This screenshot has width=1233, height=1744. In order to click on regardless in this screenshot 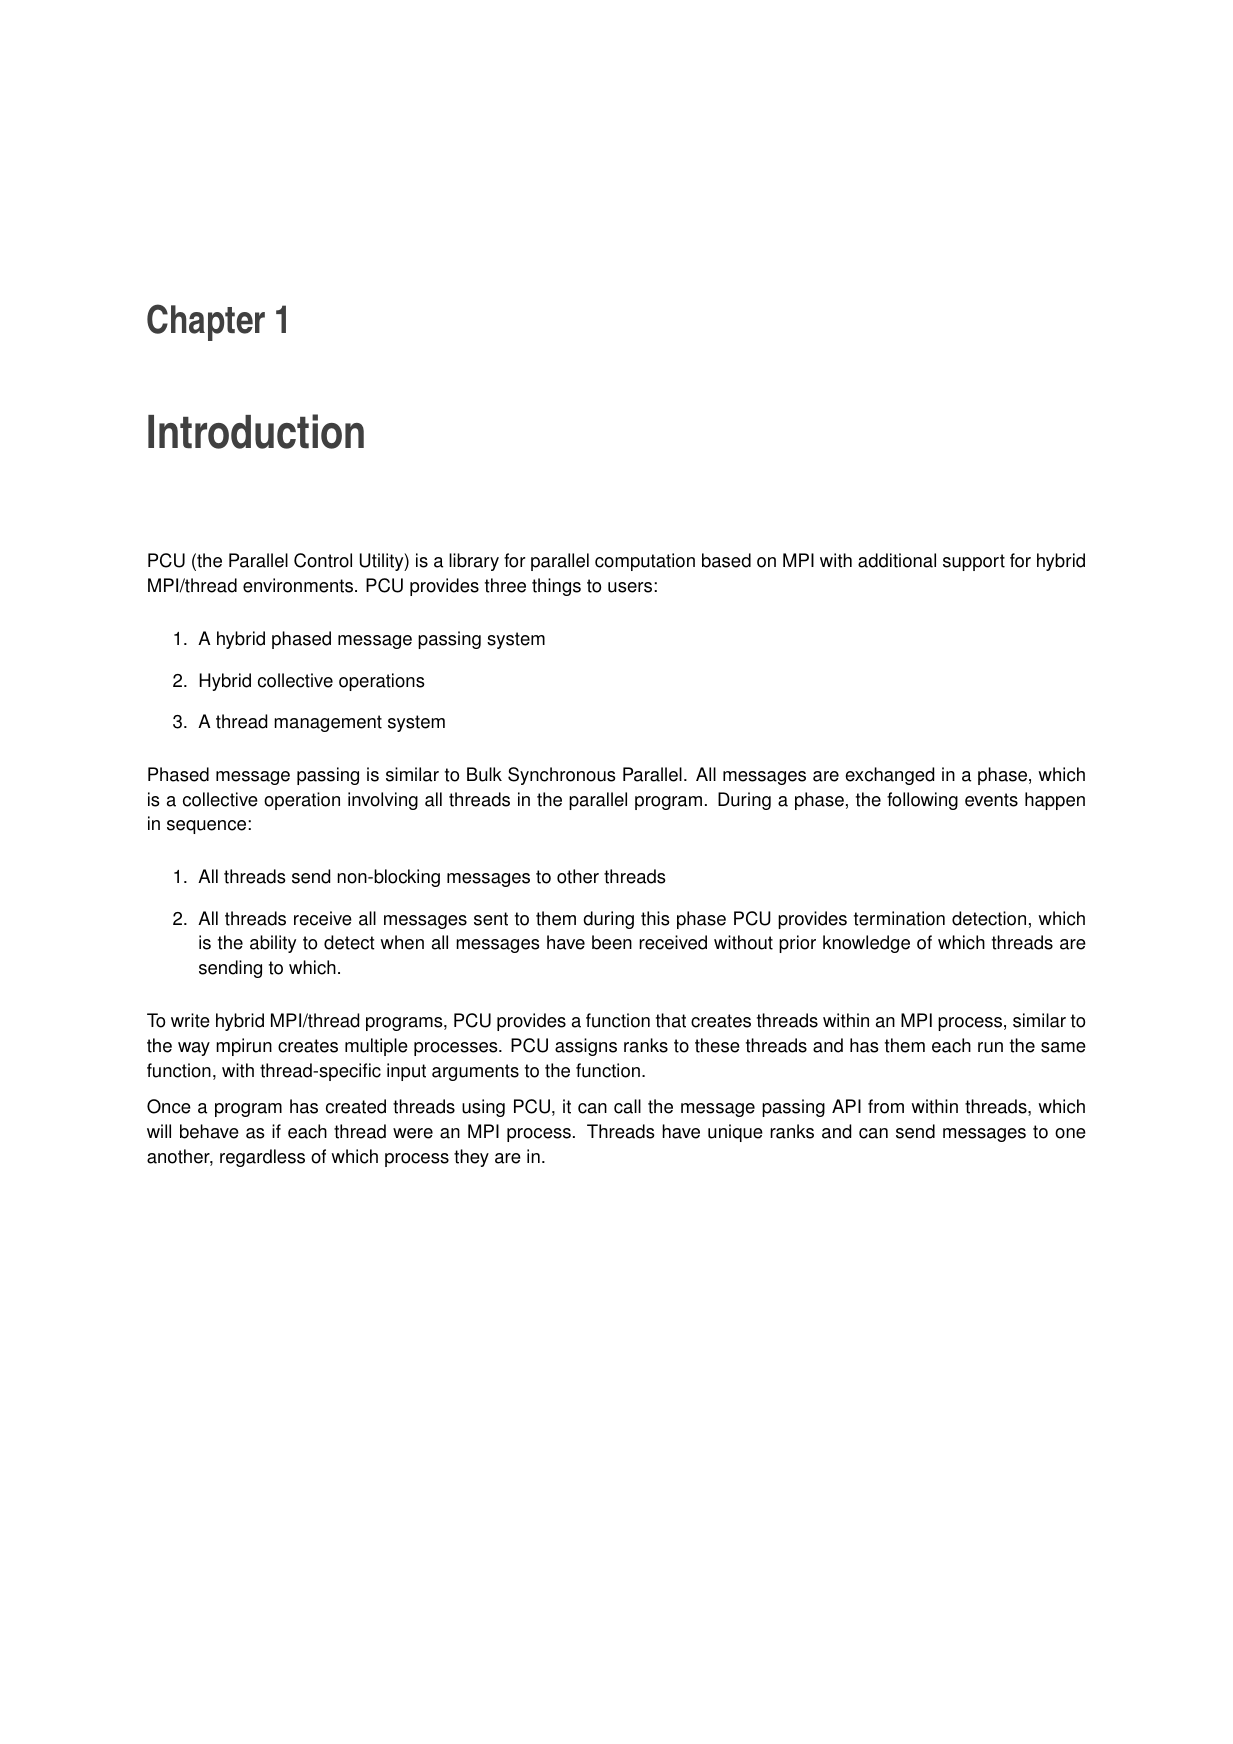, I will do `click(262, 1158)`.
